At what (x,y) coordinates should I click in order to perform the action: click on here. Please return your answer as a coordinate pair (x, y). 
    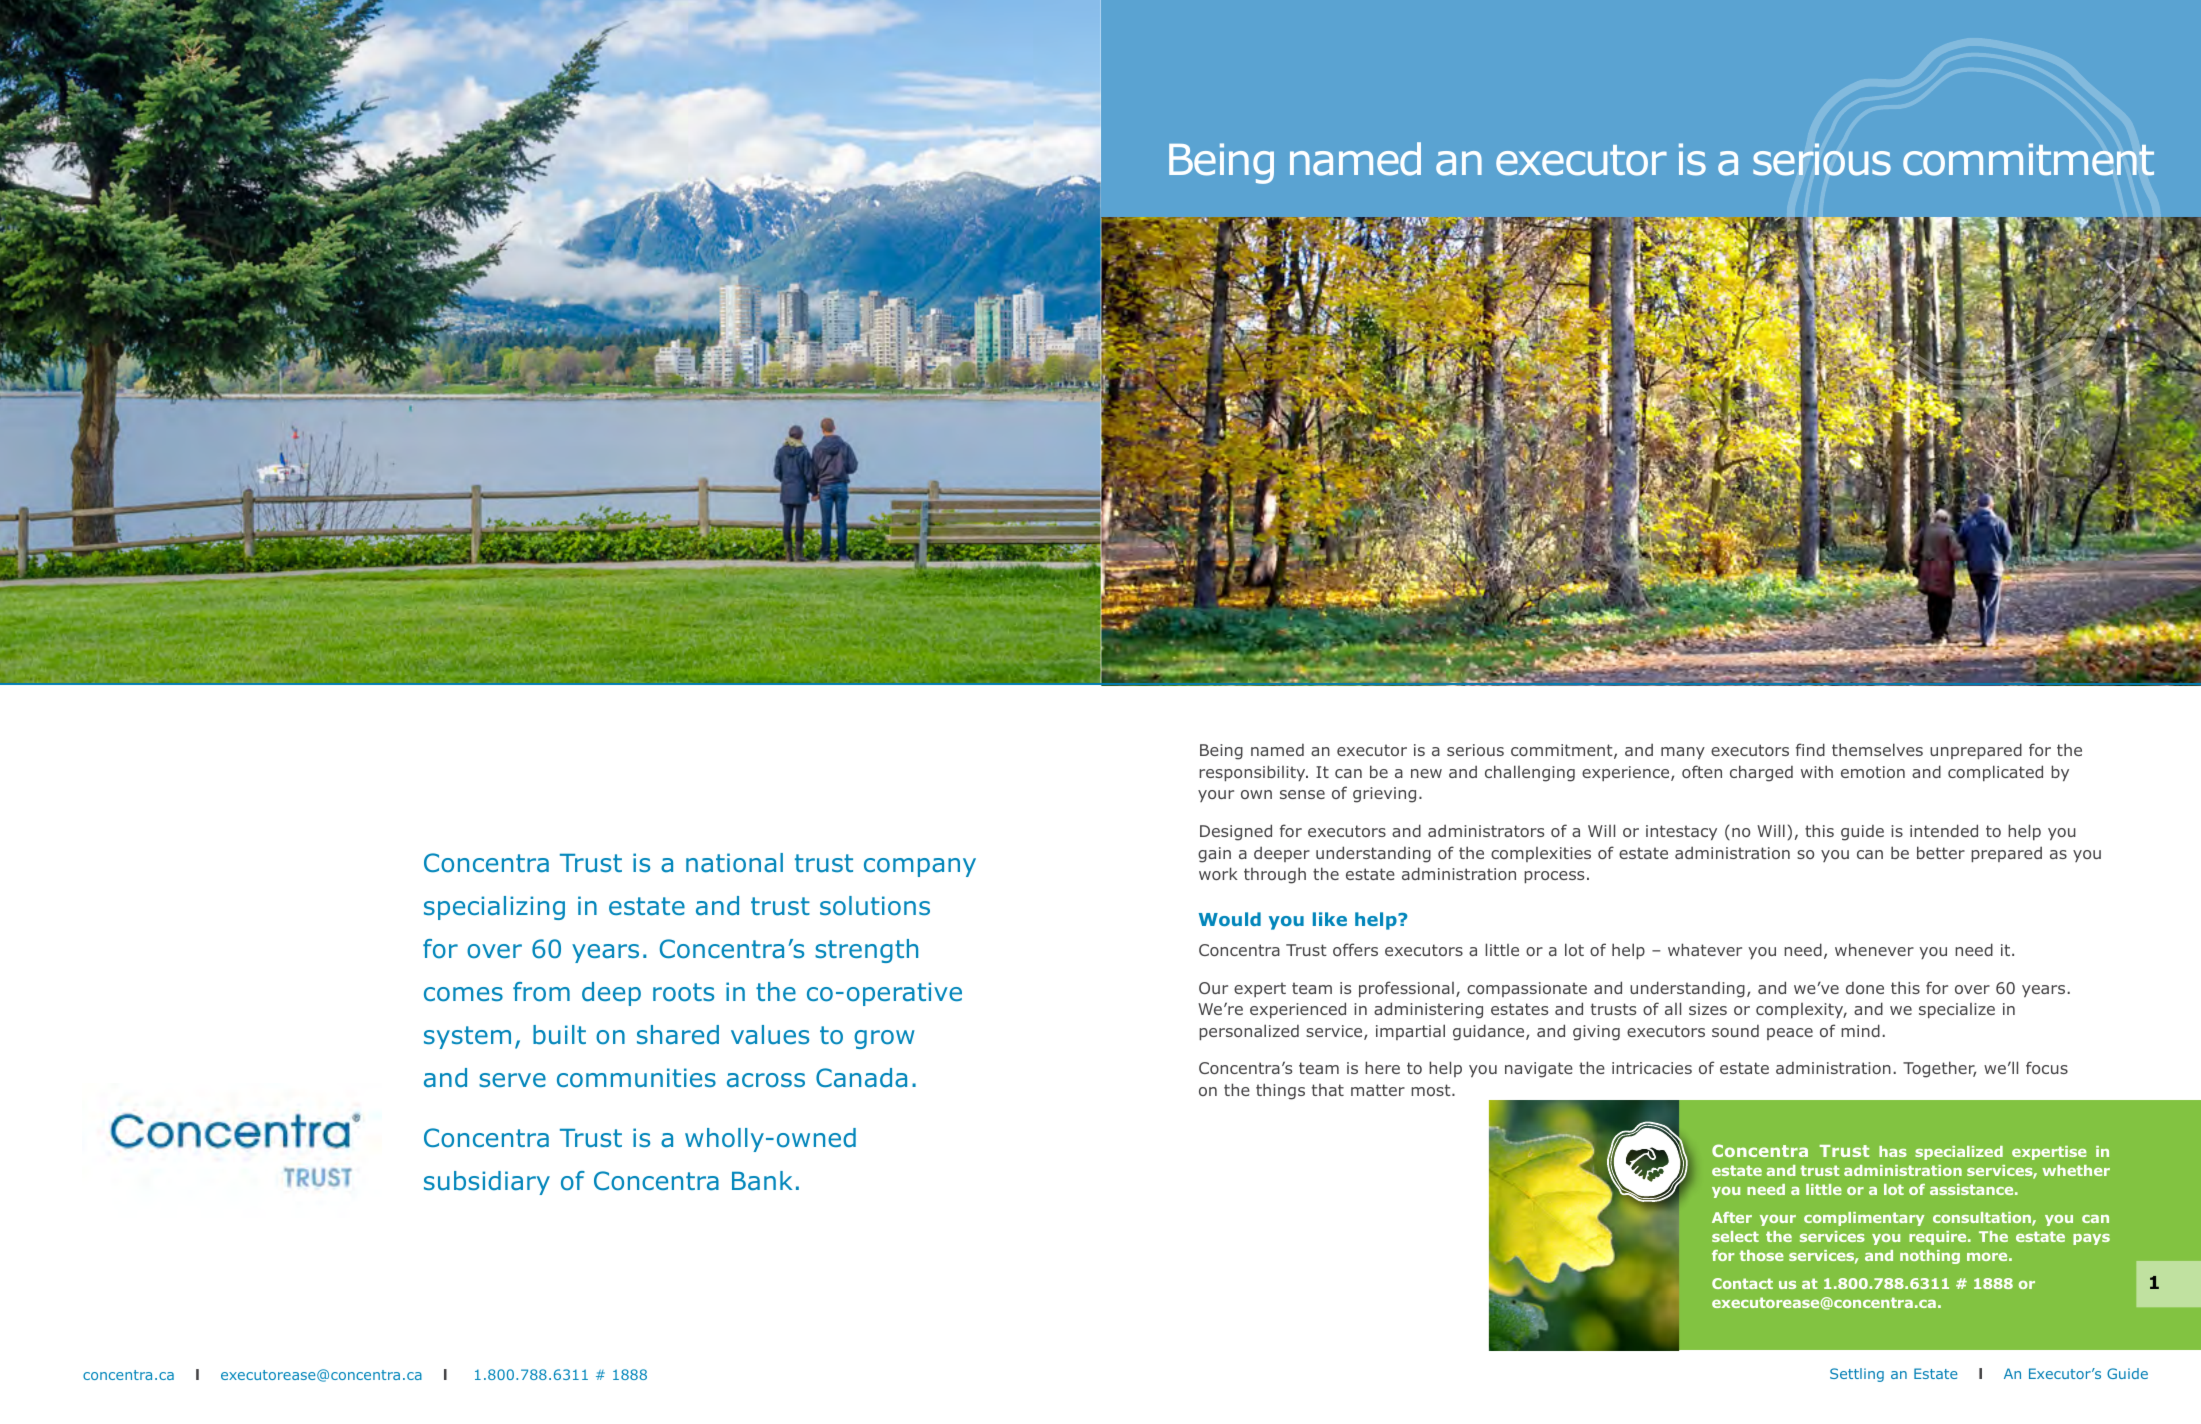
    Looking at the image, I should click on (1382, 1067).
